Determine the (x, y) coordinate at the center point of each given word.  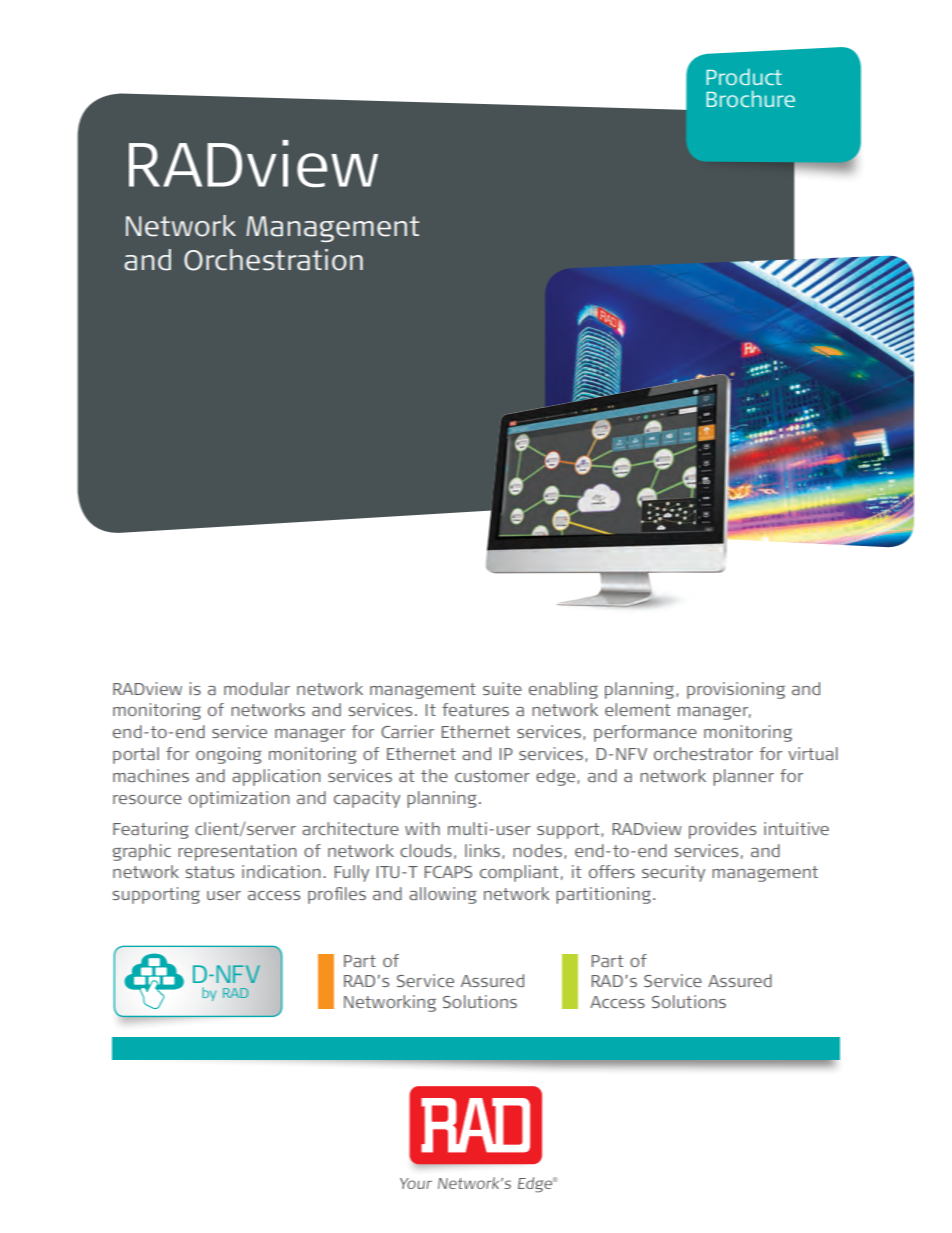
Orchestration (273, 260)
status (209, 872)
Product (744, 76)
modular (257, 688)
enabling (563, 690)
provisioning (736, 690)
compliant (519, 873)
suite (502, 688)
